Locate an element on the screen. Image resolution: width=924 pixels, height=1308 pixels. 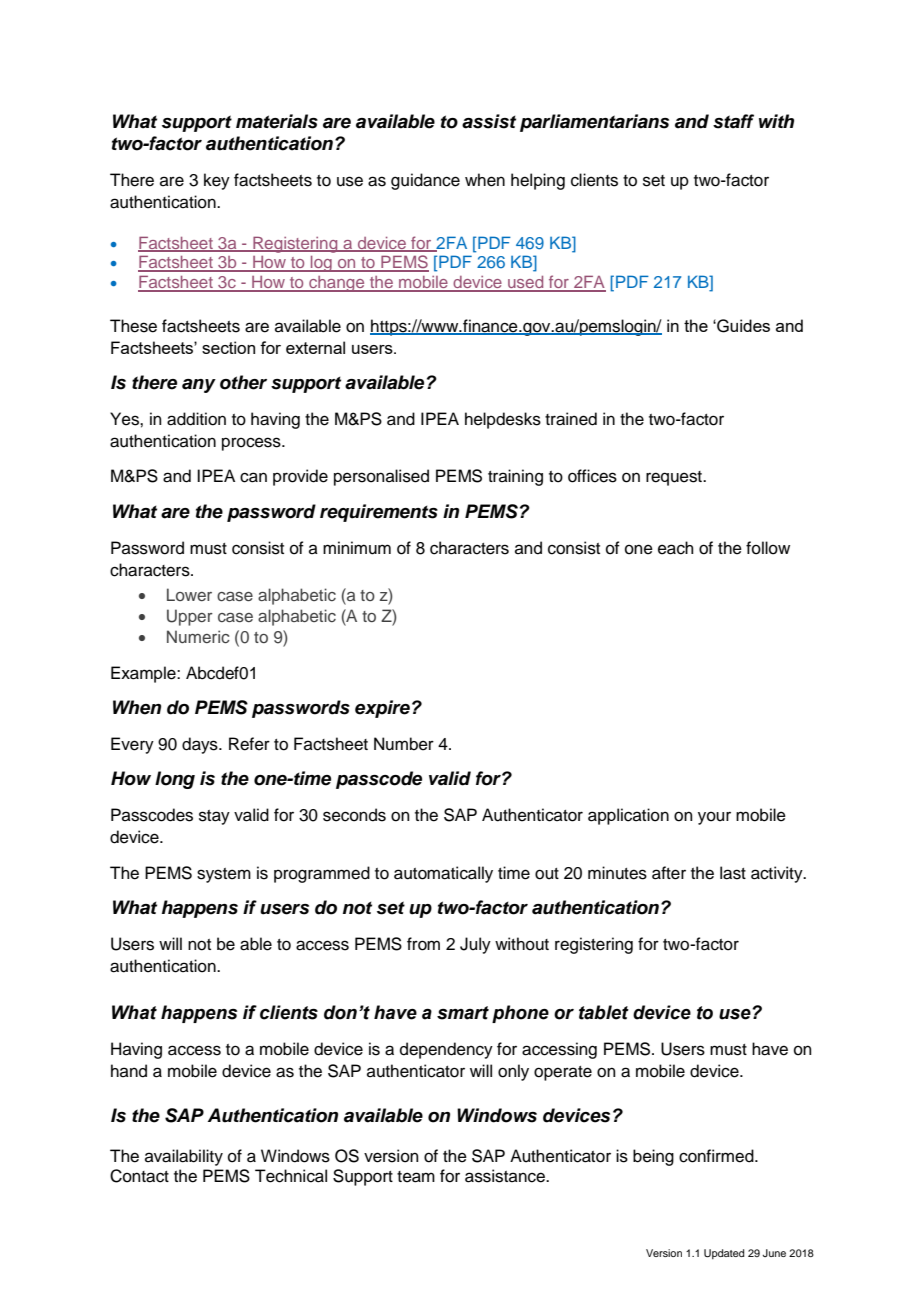
requirements is located at coordinates (379, 513).
